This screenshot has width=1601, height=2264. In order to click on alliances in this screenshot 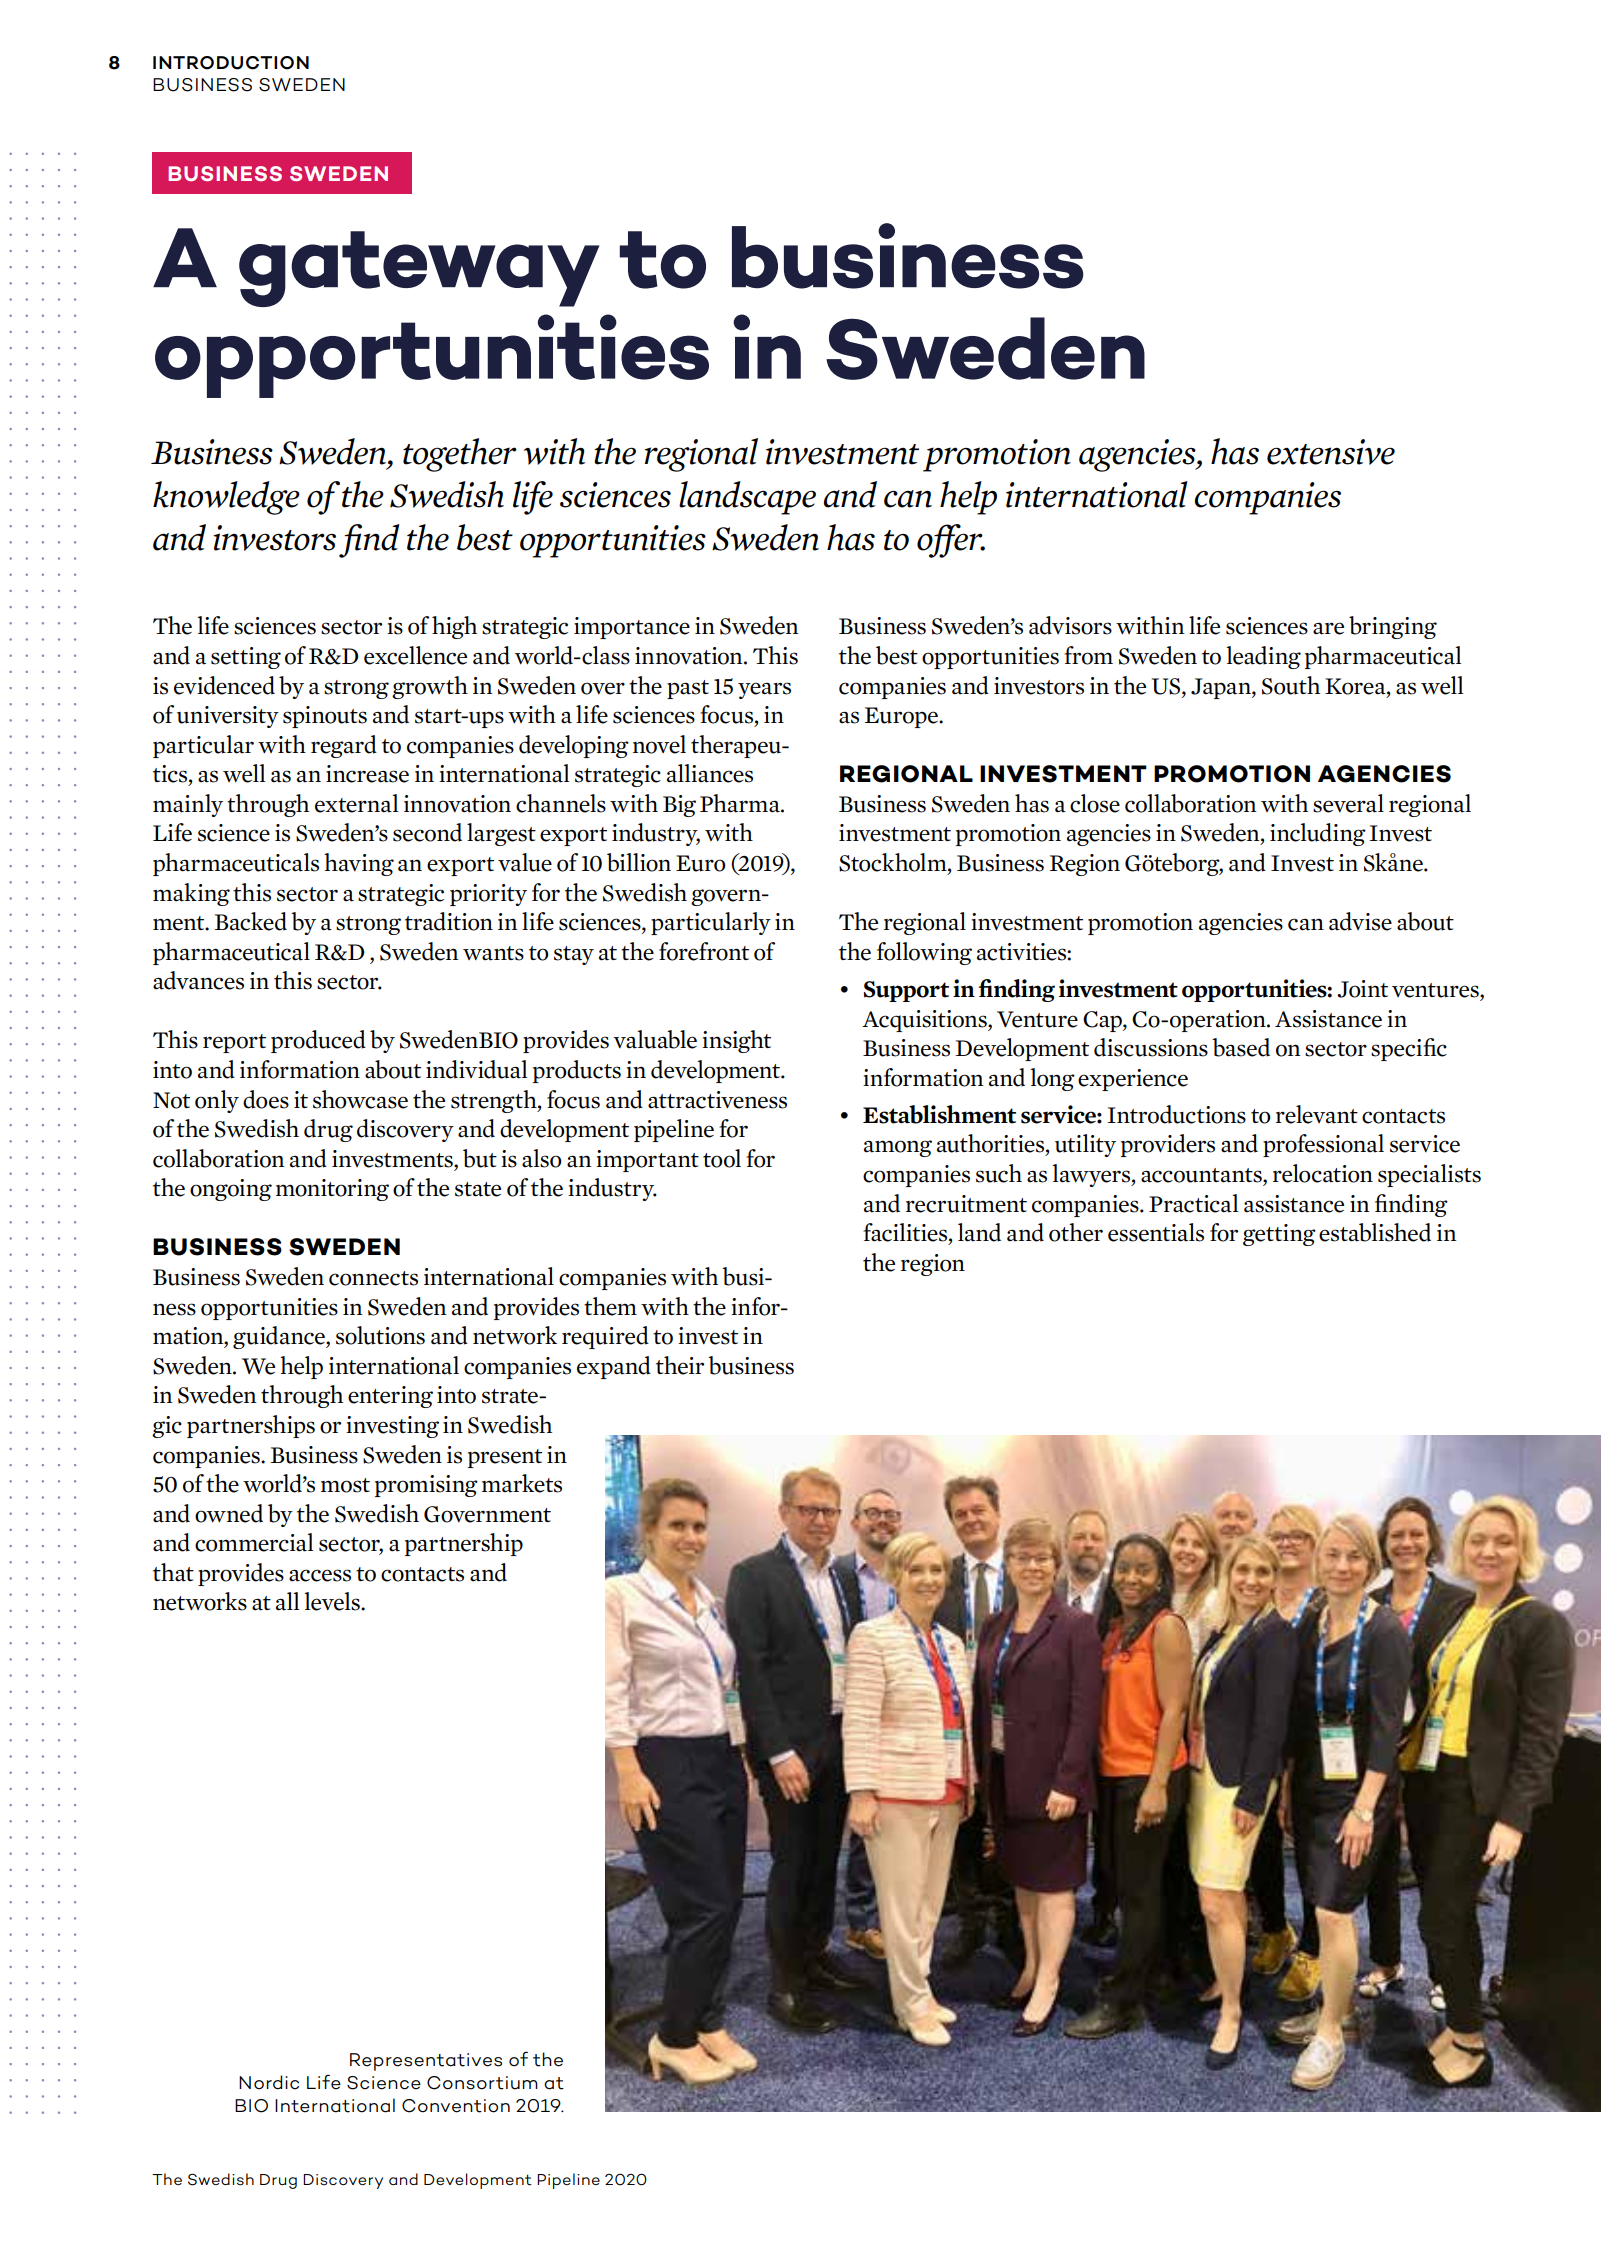, I will do `click(710, 773)`.
